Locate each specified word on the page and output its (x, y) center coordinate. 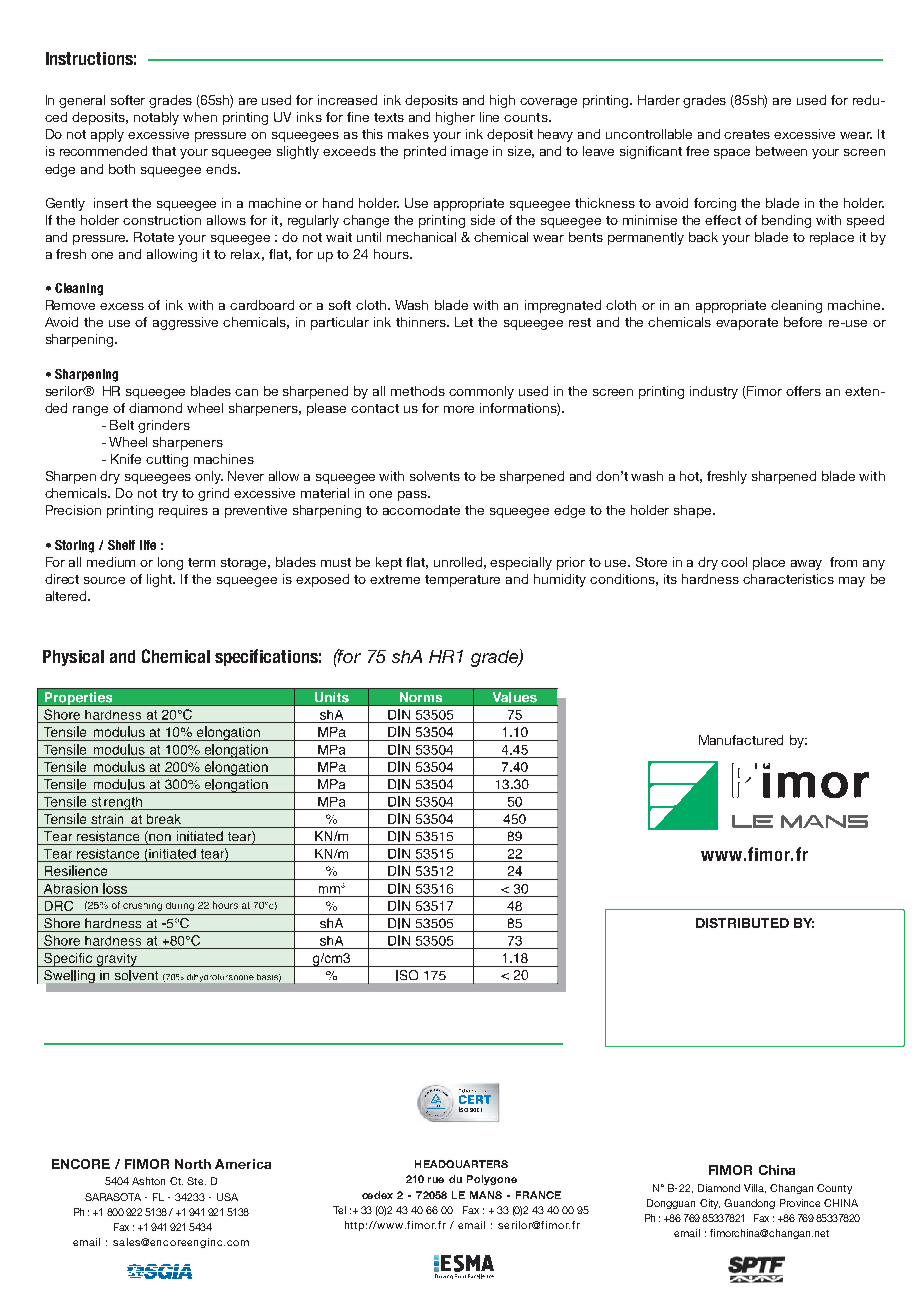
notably (156, 118)
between (781, 151)
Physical (73, 658)
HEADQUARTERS (461, 1164)
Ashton (148, 1181)
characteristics (788, 579)
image (469, 152)
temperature (462, 581)
